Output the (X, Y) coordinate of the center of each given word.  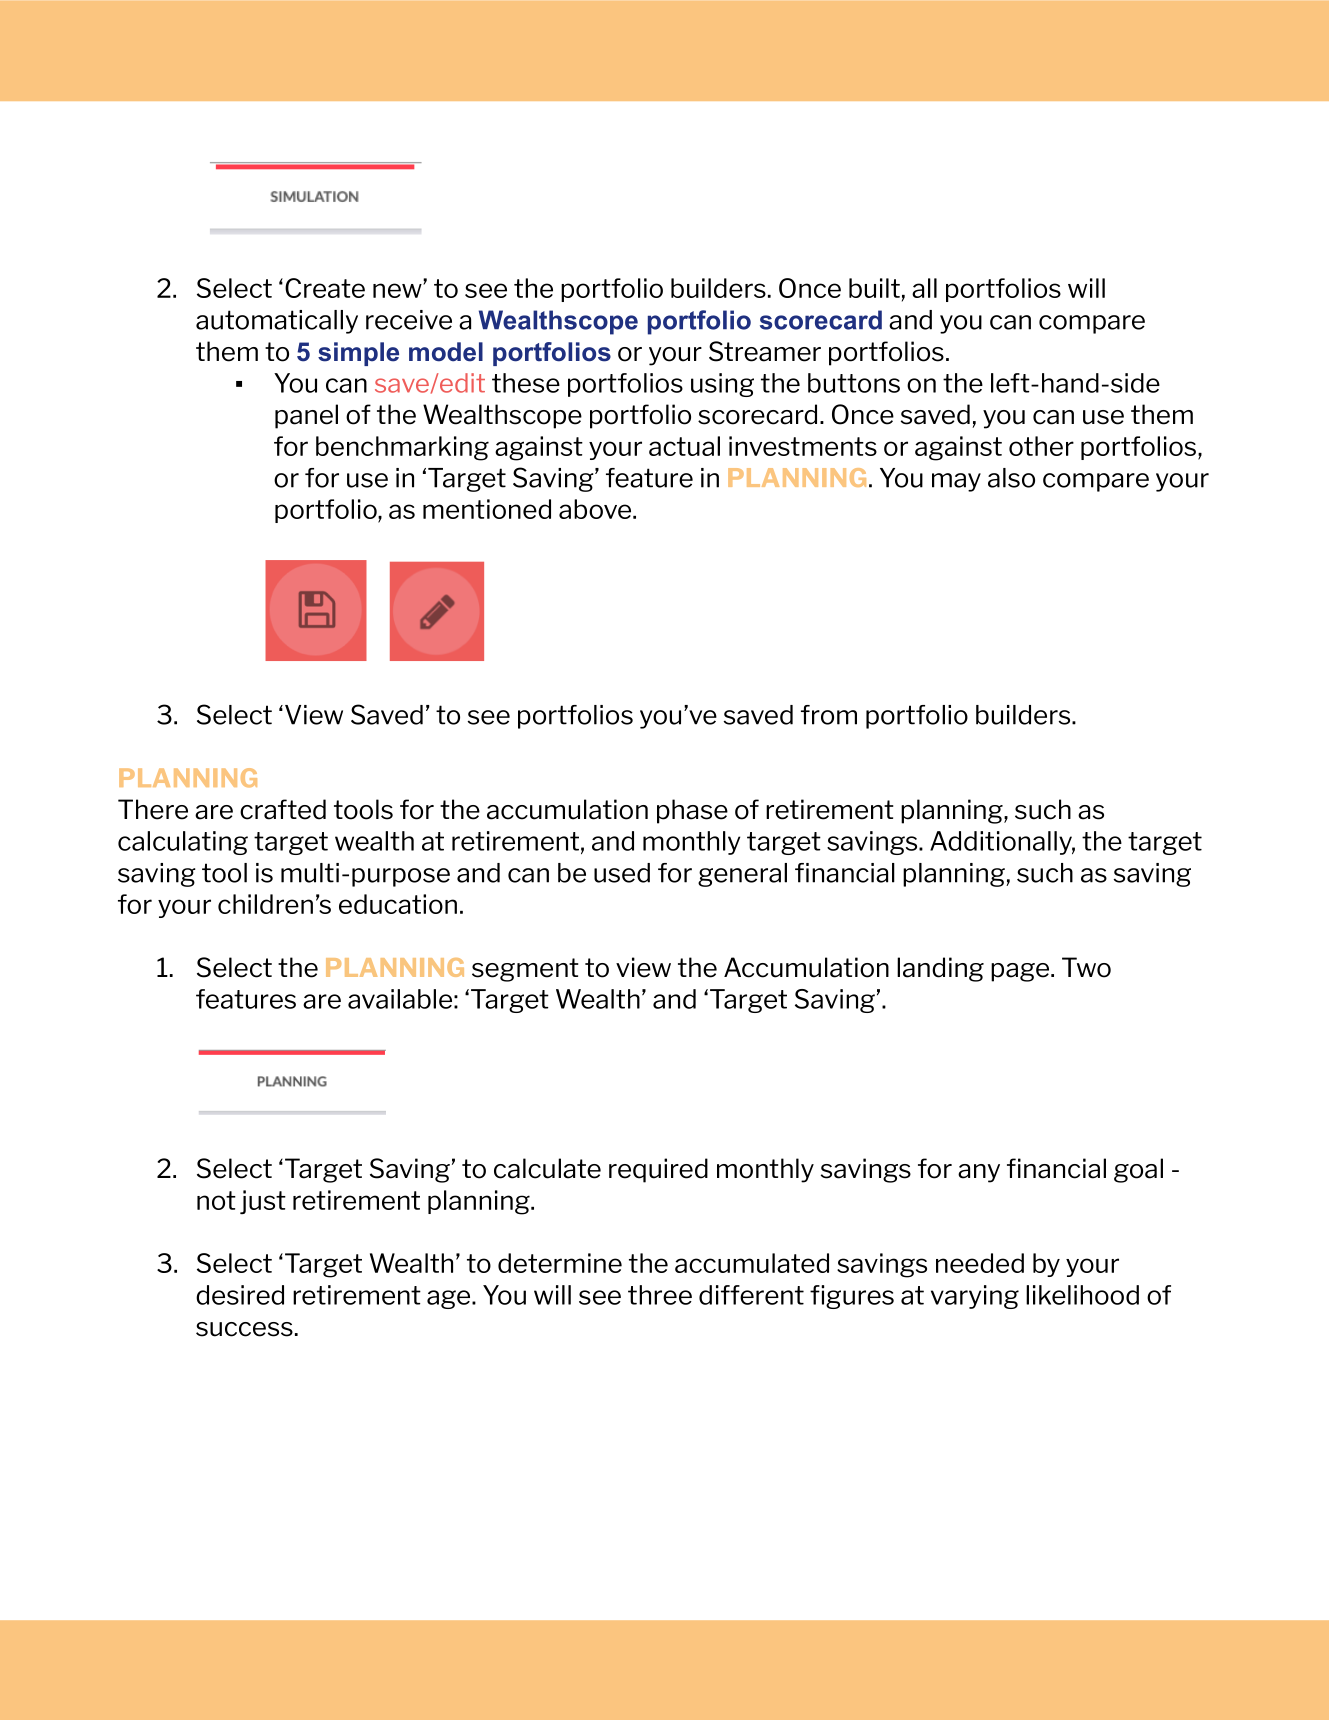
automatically (277, 322)
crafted (283, 809)
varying (975, 1297)
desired (240, 1295)
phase (692, 811)
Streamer (765, 351)
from (829, 715)
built (874, 288)
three (660, 1295)
